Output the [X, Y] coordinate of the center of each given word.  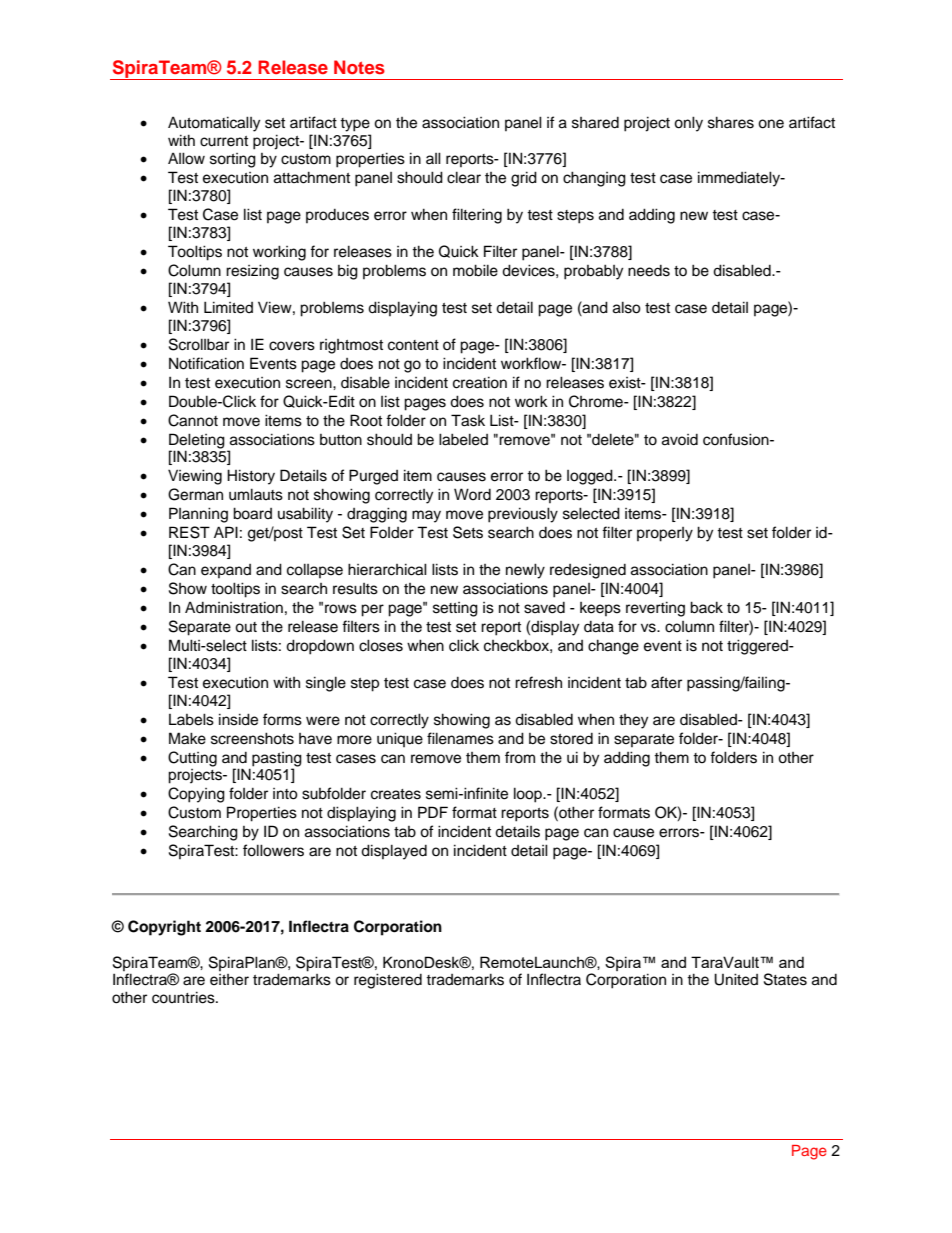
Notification [206, 363]
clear [464, 177]
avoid [680, 440]
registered [388, 981]
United [736, 979]
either [229, 980]
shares [731, 122]
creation [480, 382]
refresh [538, 682]
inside [238, 719]
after [666, 682]
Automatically [214, 124]
